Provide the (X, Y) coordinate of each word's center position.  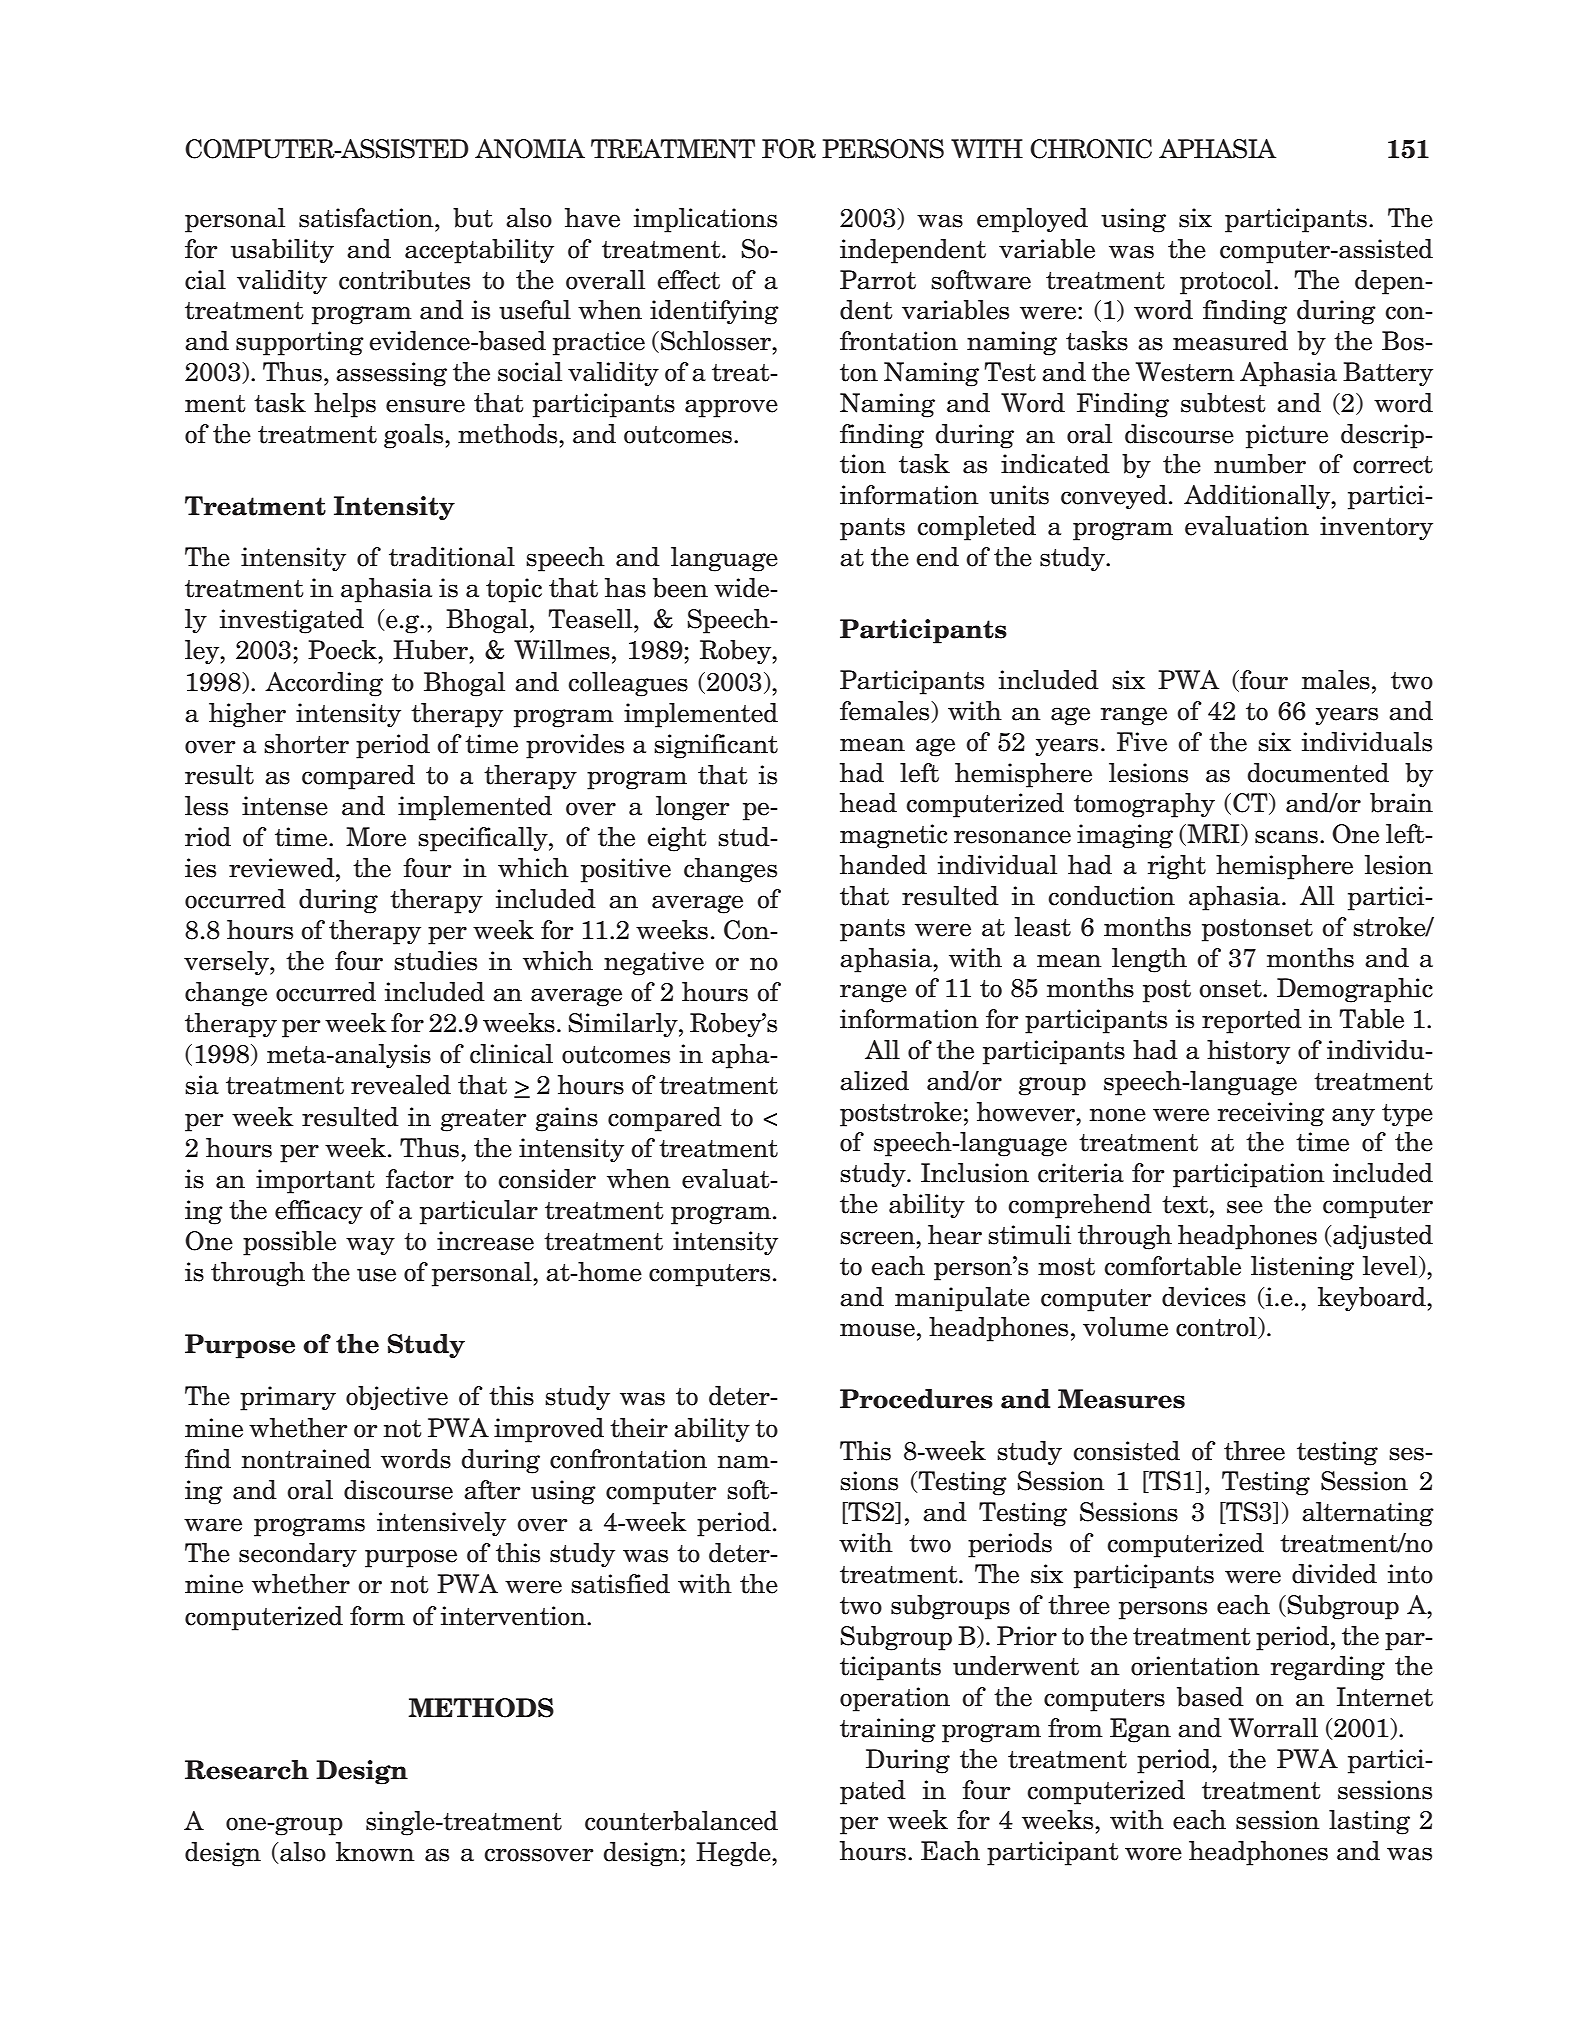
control (1217, 1328)
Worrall (1273, 1728)
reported (1252, 1021)
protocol (1227, 282)
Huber (432, 650)
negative (654, 963)
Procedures (916, 1399)
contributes (404, 280)
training (888, 1730)
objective (397, 1398)
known (375, 1852)
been (680, 588)
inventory (1376, 528)
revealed (401, 1085)
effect (688, 280)
